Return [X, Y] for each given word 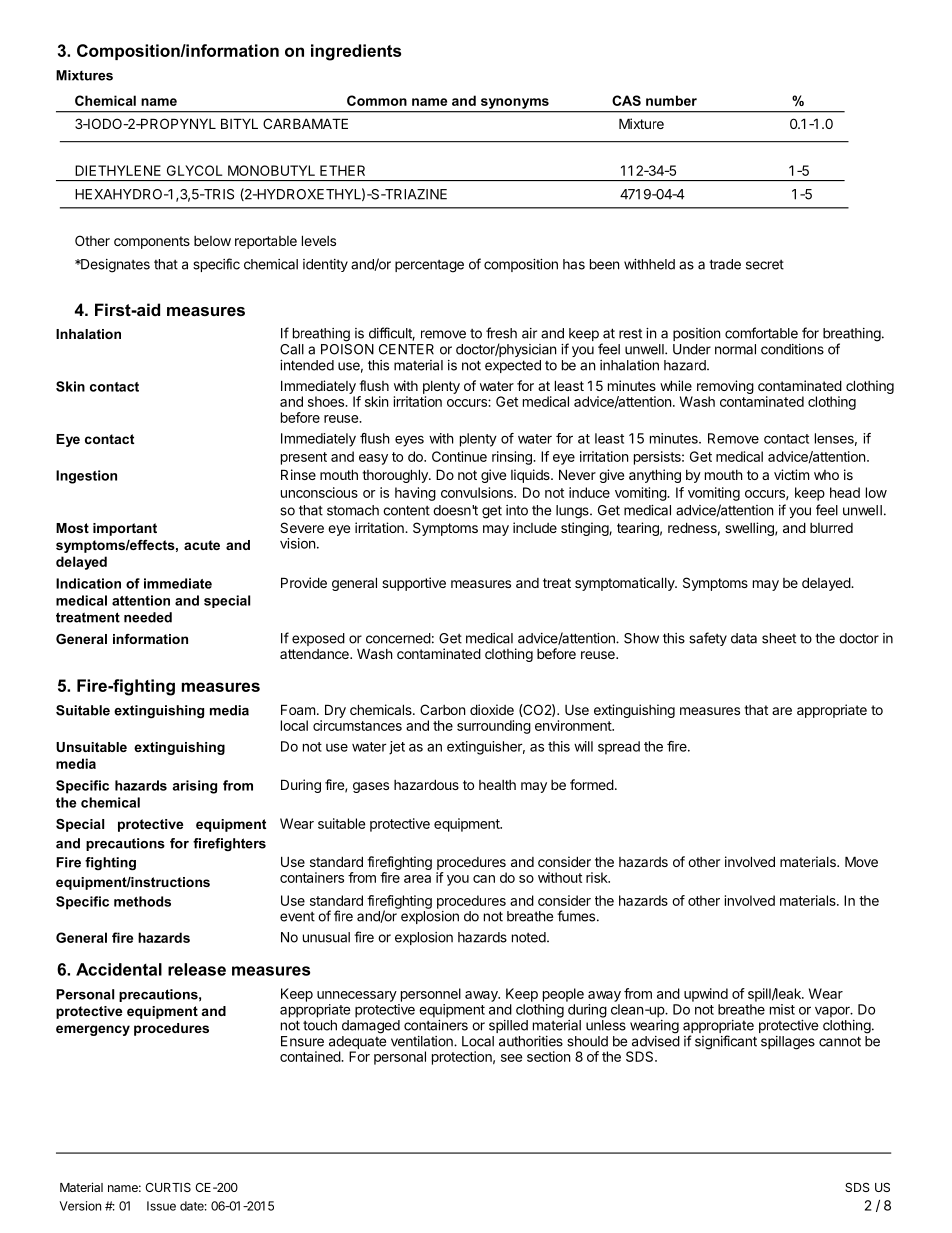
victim [791, 474]
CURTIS [168, 1187]
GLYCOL [194, 170]
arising [194, 787]
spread [619, 748]
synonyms [515, 103]
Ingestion [86, 477]
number [671, 100]
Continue [459, 456]
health [497, 785]
